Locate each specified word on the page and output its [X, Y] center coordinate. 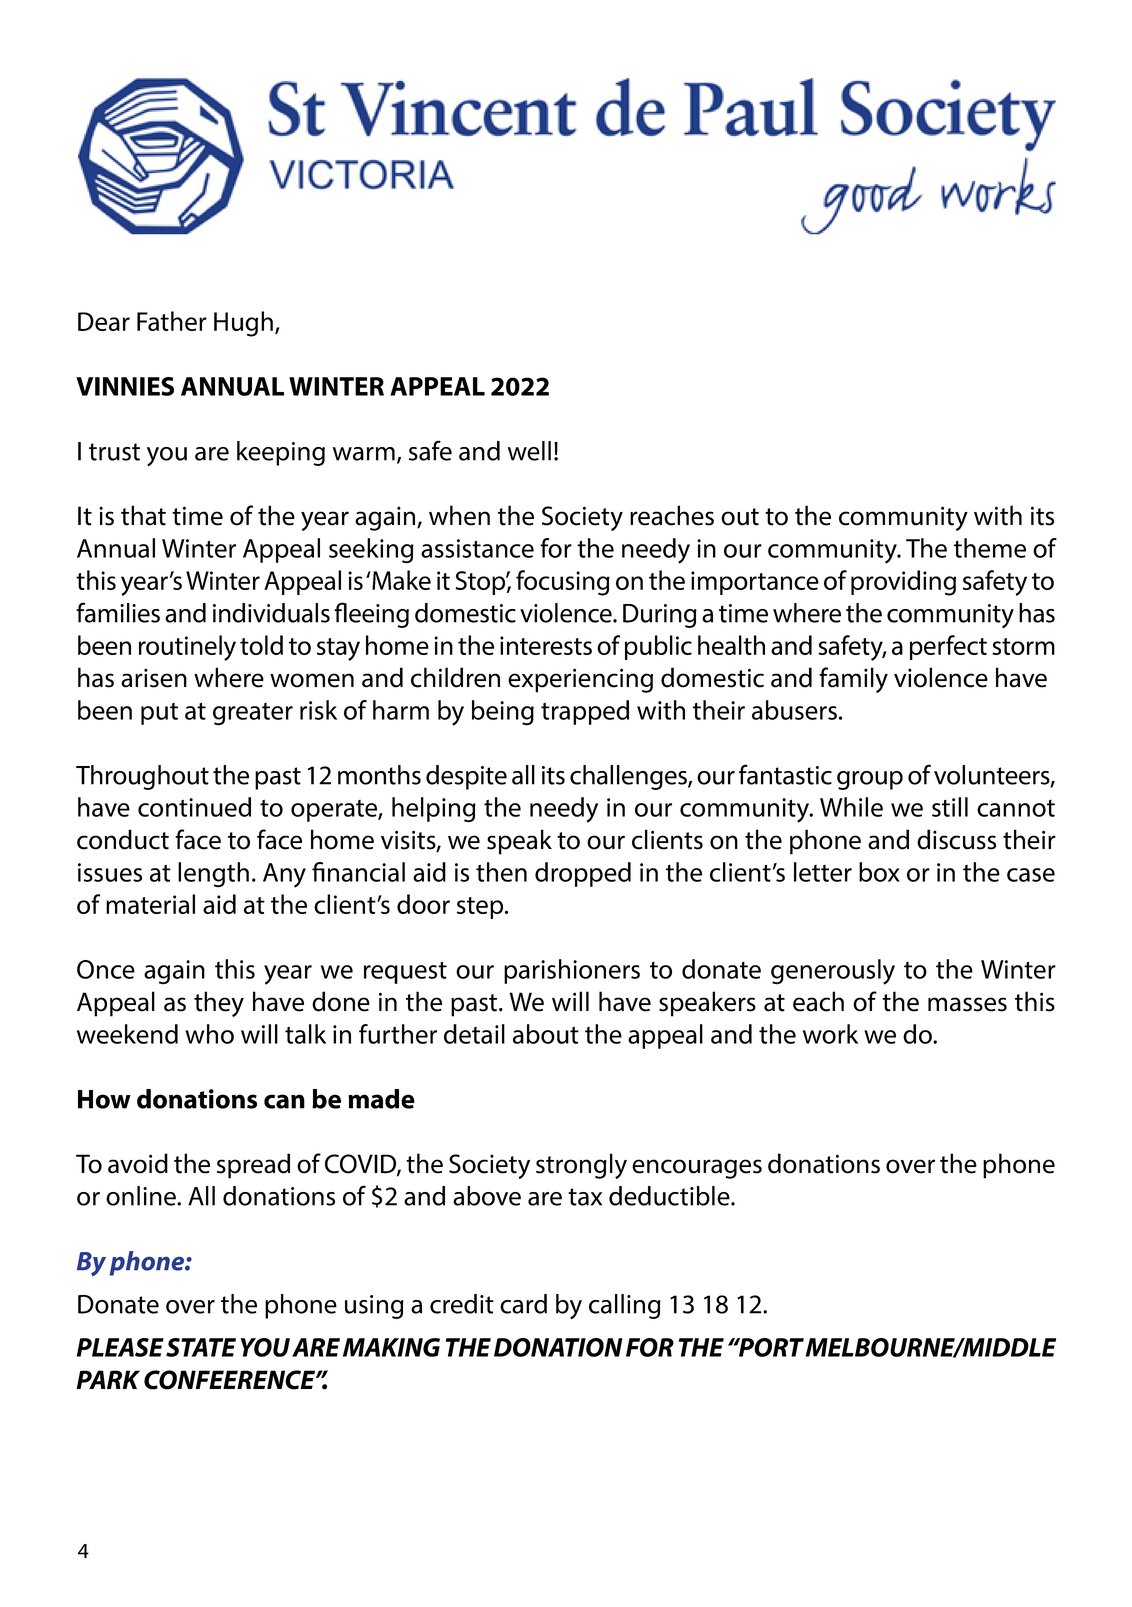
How [104, 1099]
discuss [956, 839]
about [546, 1034]
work [830, 1034]
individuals [271, 613]
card [523, 1304]
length [213, 875]
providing [903, 583]
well [529, 451]
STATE [201, 1347]
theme [990, 548]
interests [546, 645]
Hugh [245, 324]
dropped [583, 874]
